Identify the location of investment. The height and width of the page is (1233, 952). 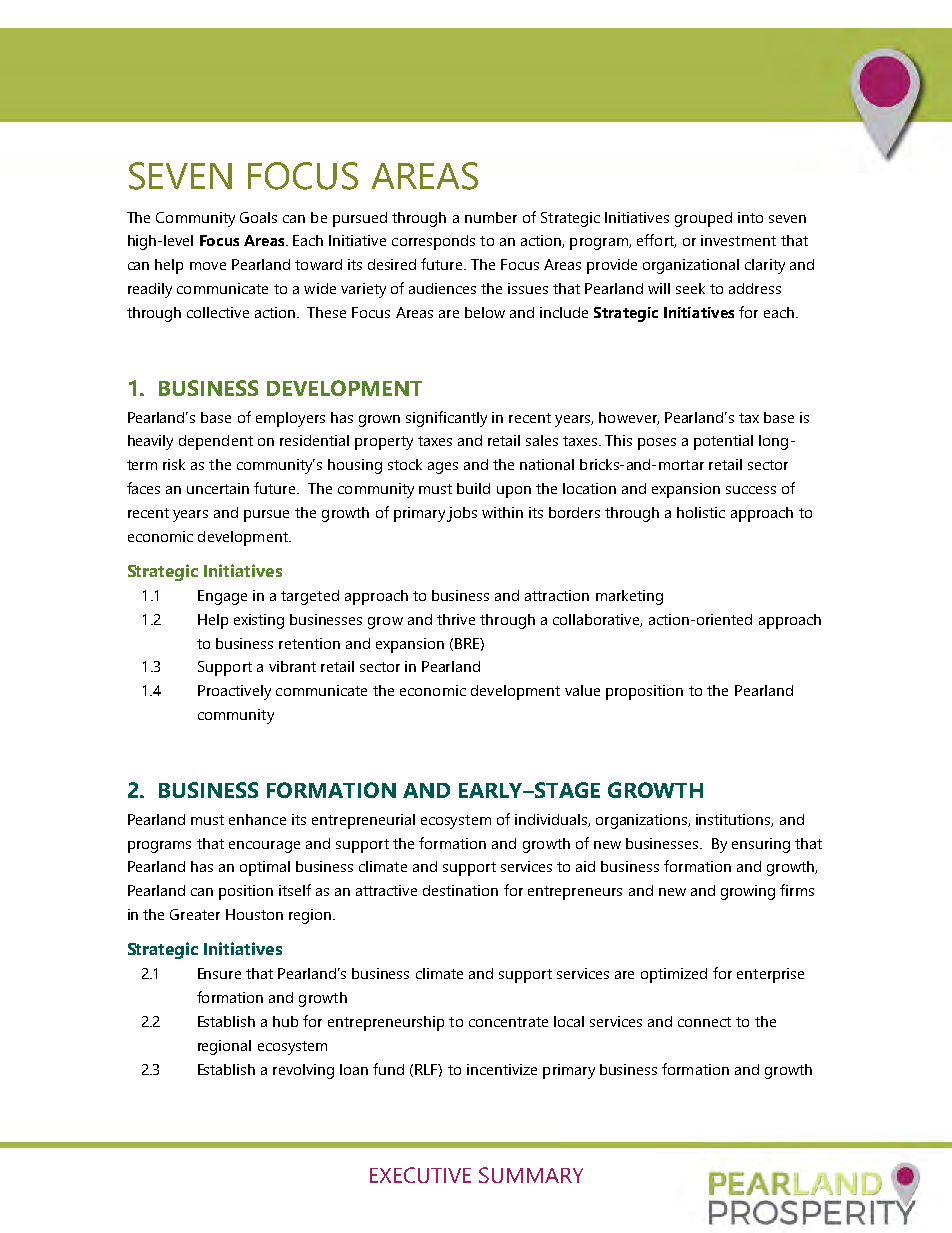
(738, 240).
